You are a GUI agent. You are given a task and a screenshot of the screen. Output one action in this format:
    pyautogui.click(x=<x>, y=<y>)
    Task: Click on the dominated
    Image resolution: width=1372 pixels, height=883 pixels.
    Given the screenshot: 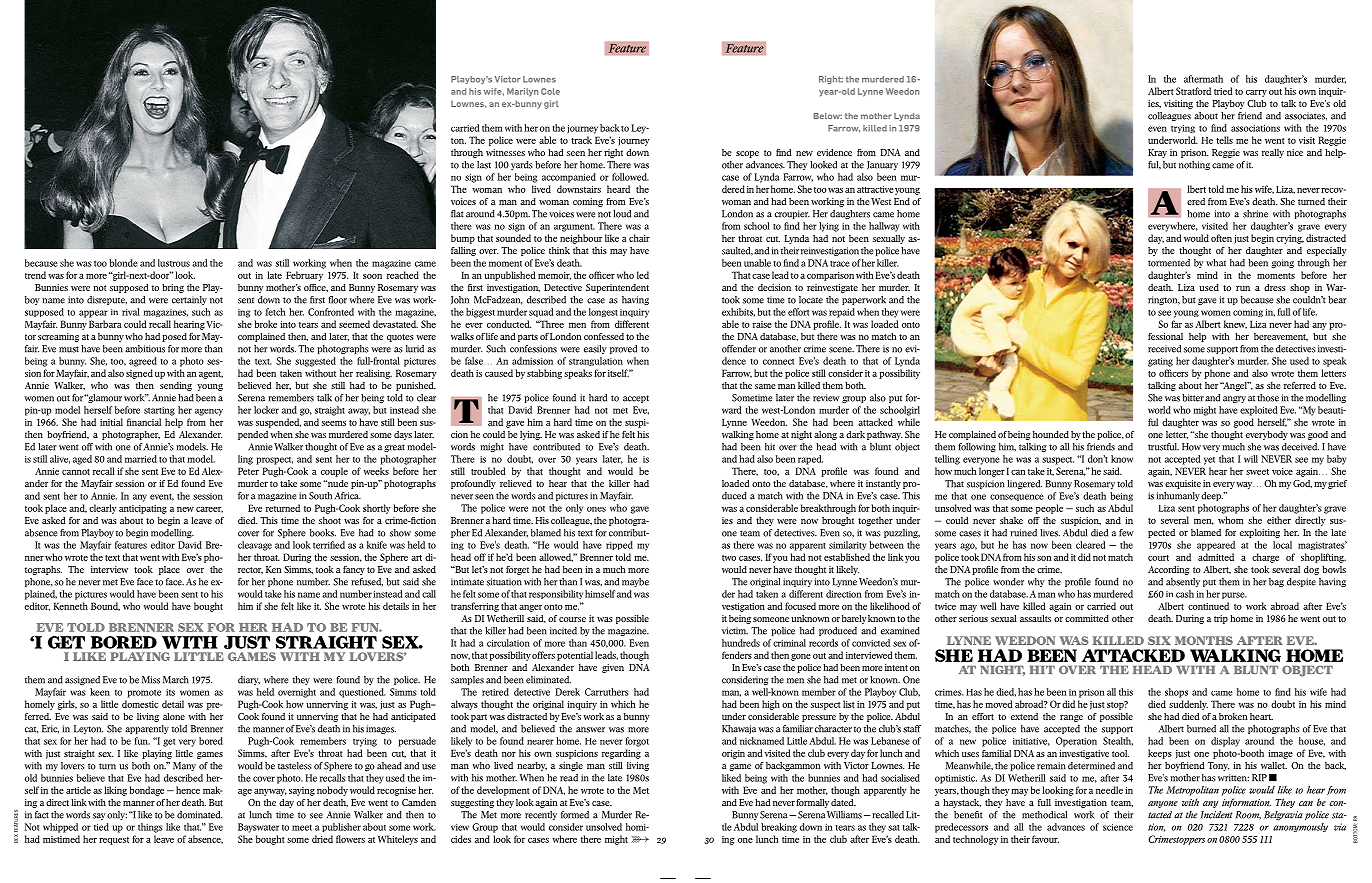 What is the action you would take?
    pyautogui.click(x=199, y=815)
